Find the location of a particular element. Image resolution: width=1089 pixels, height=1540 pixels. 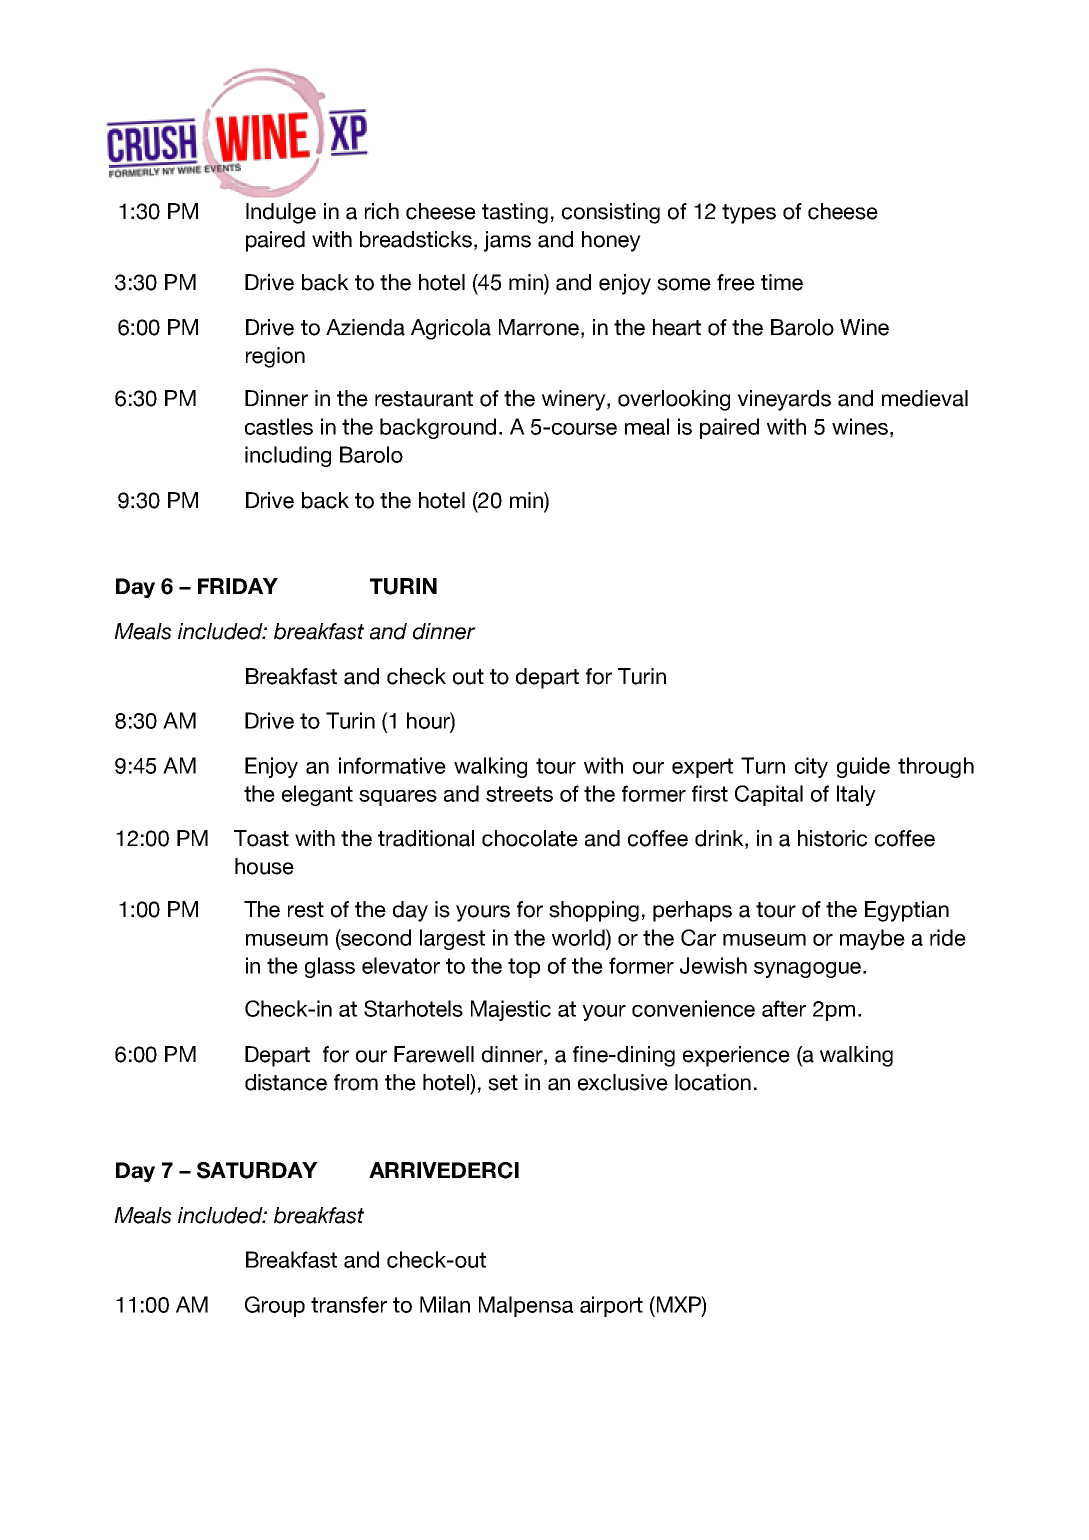

world is located at coordinates (579, 937).
